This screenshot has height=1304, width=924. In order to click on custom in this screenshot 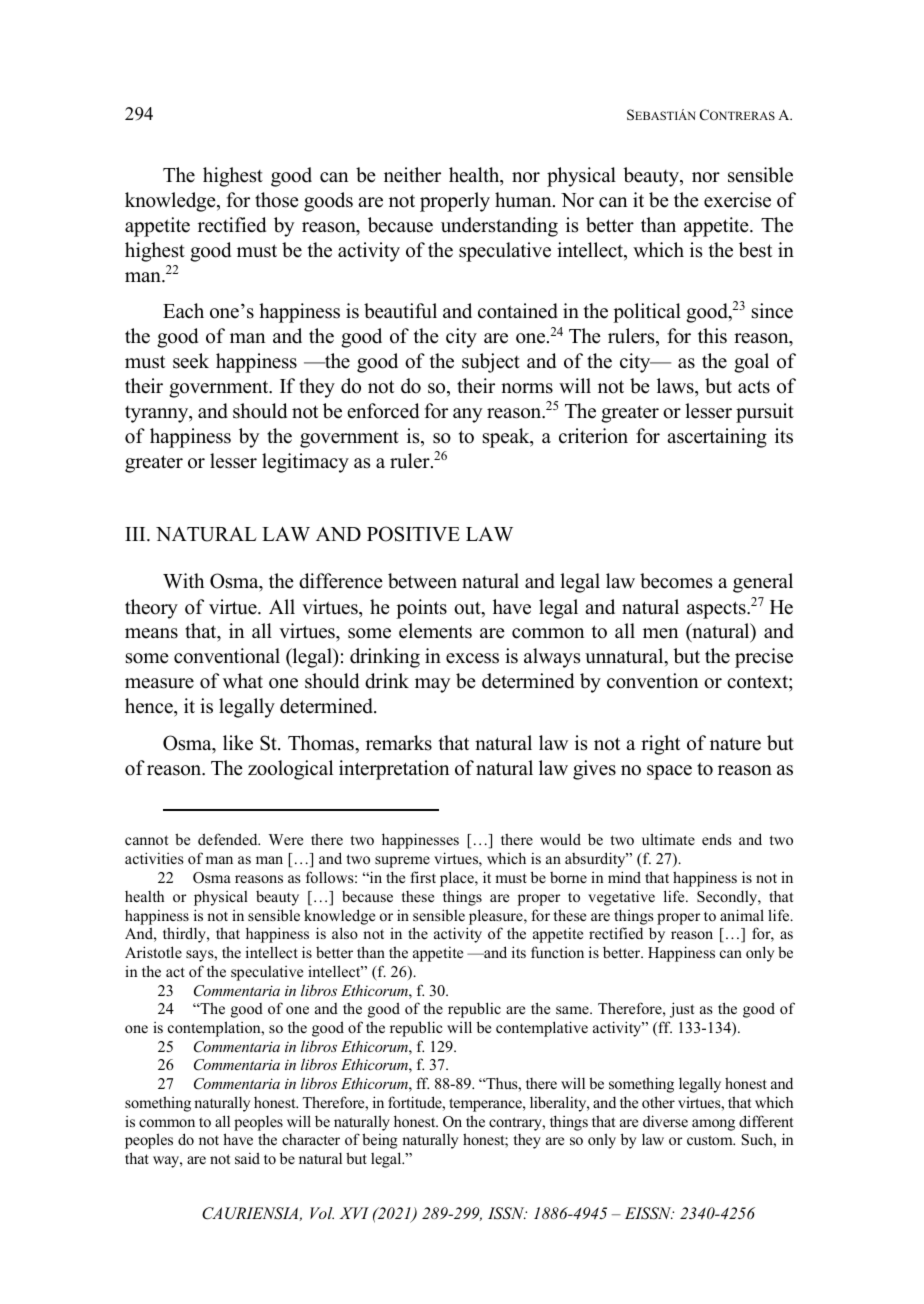, I will do `click(711, 1140)`.
